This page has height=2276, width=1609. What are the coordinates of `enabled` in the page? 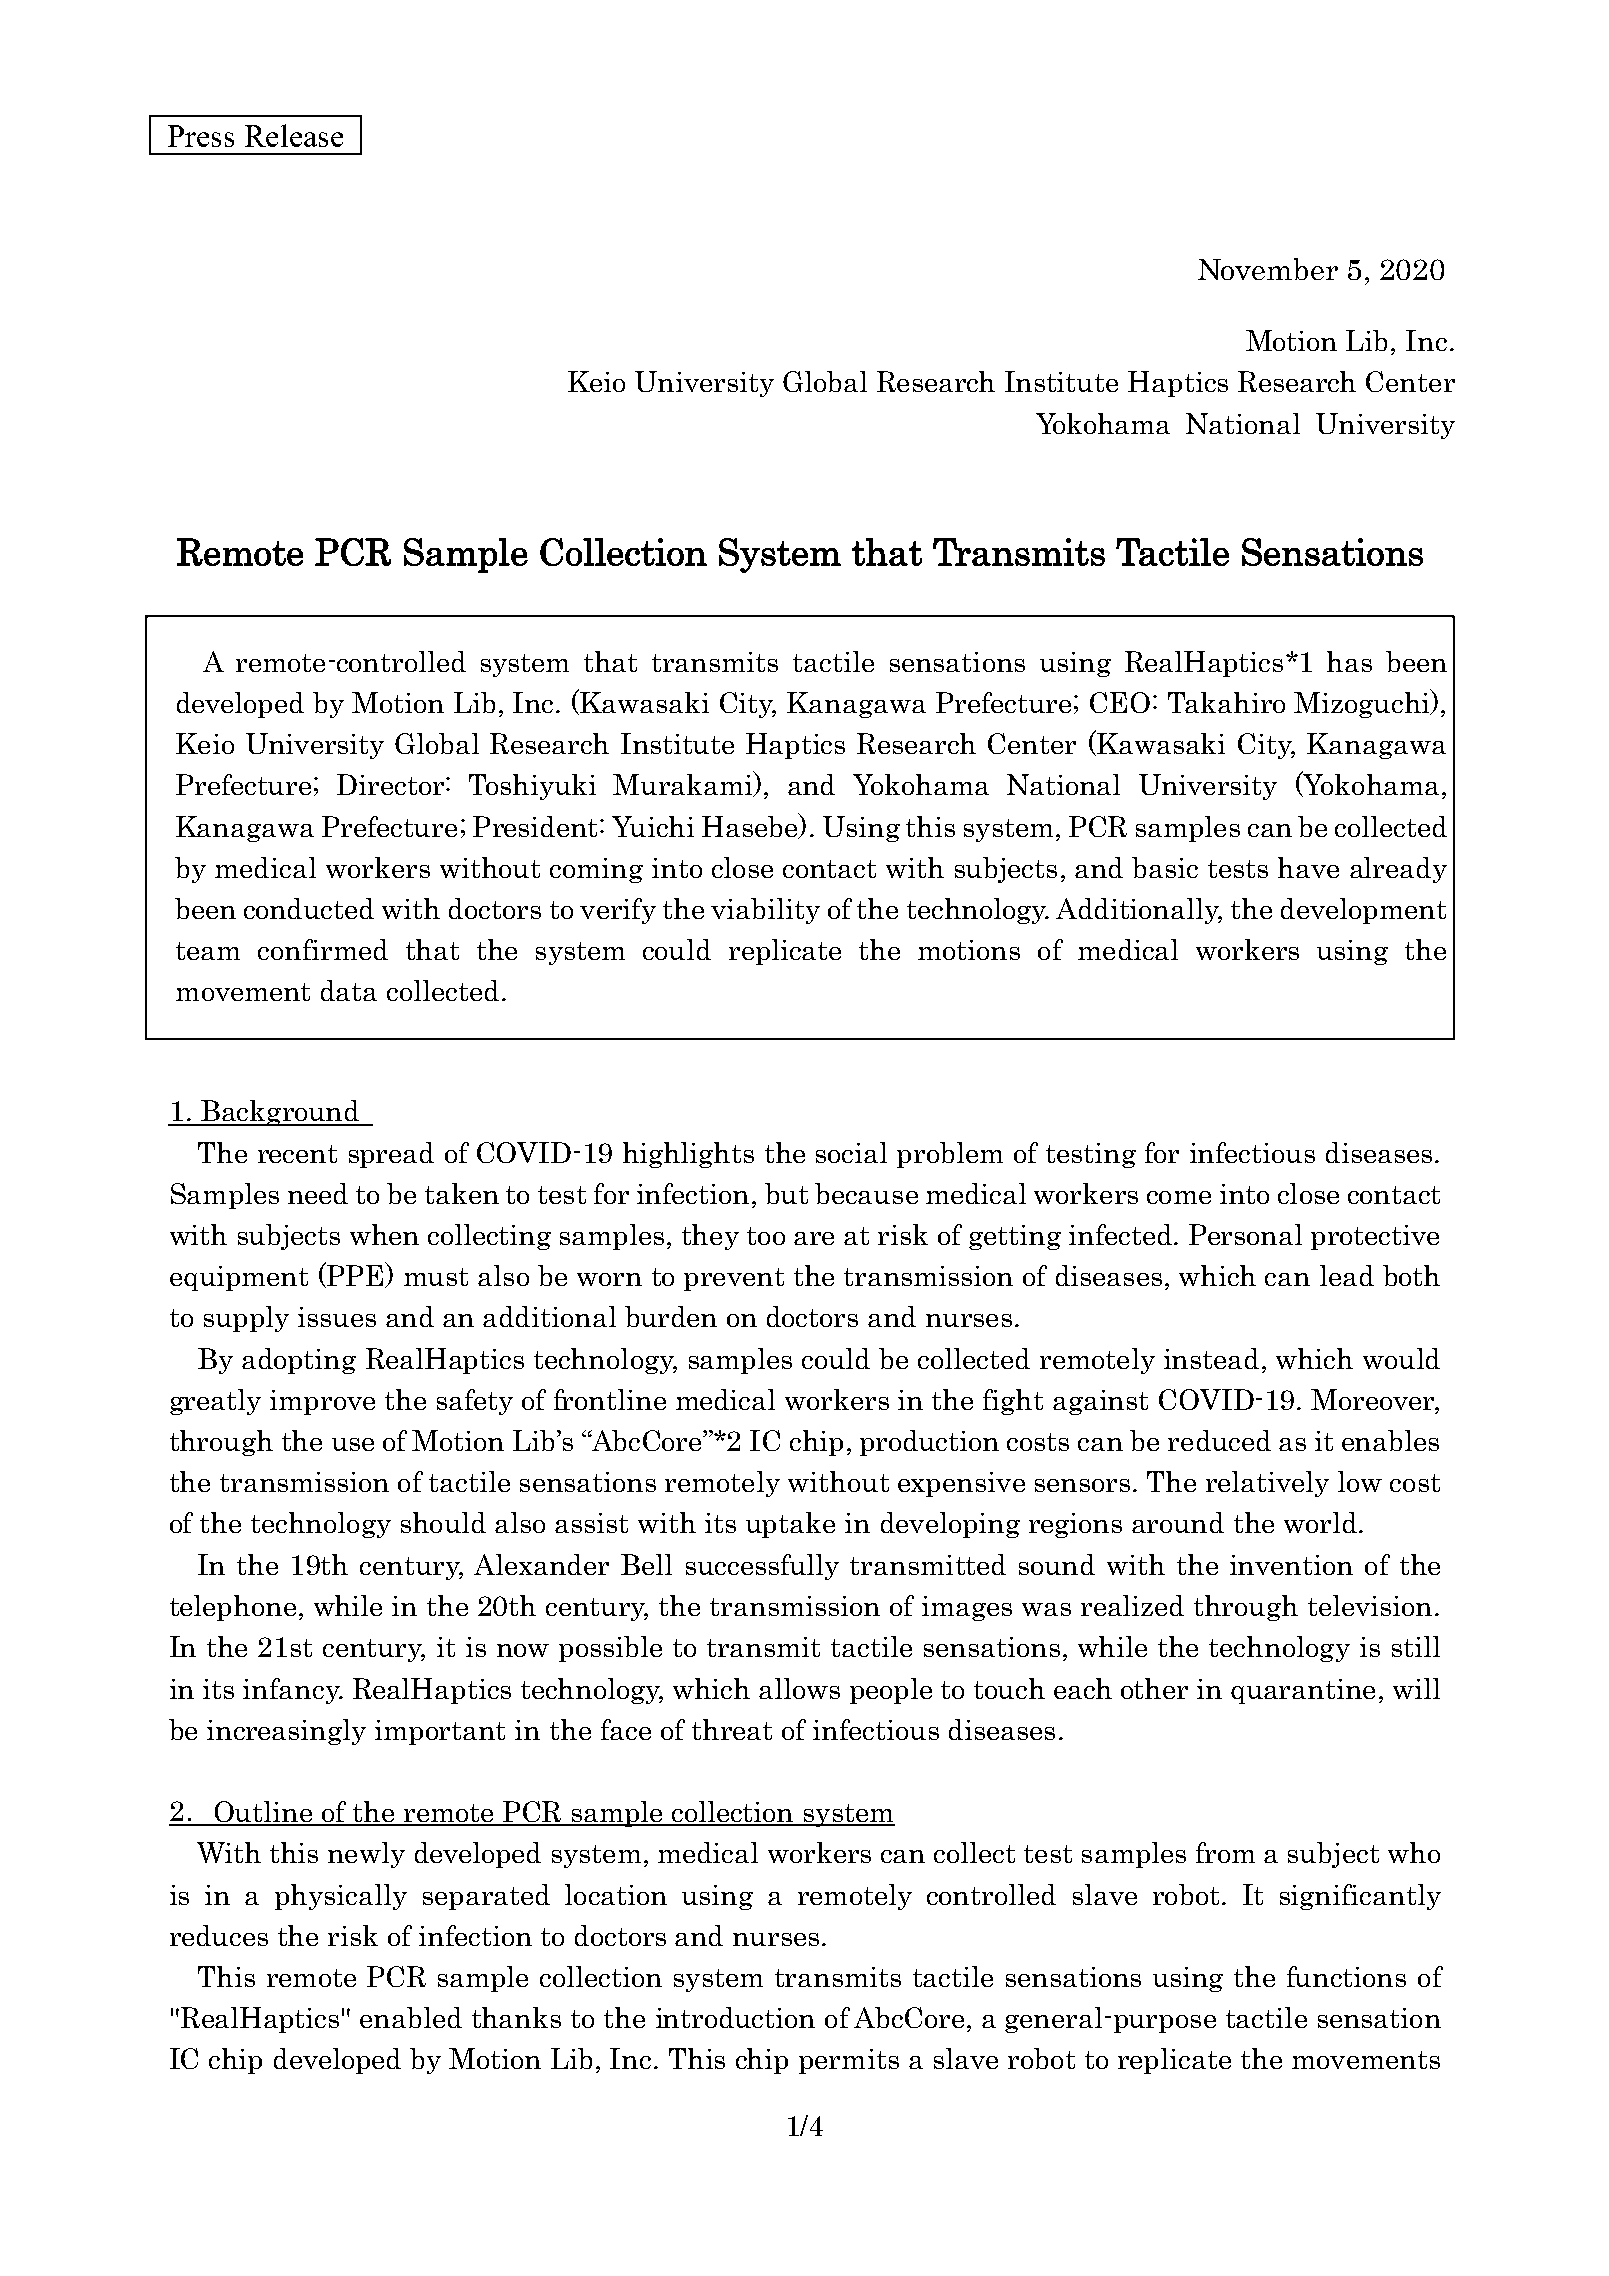 It's located at (411, 2017).
